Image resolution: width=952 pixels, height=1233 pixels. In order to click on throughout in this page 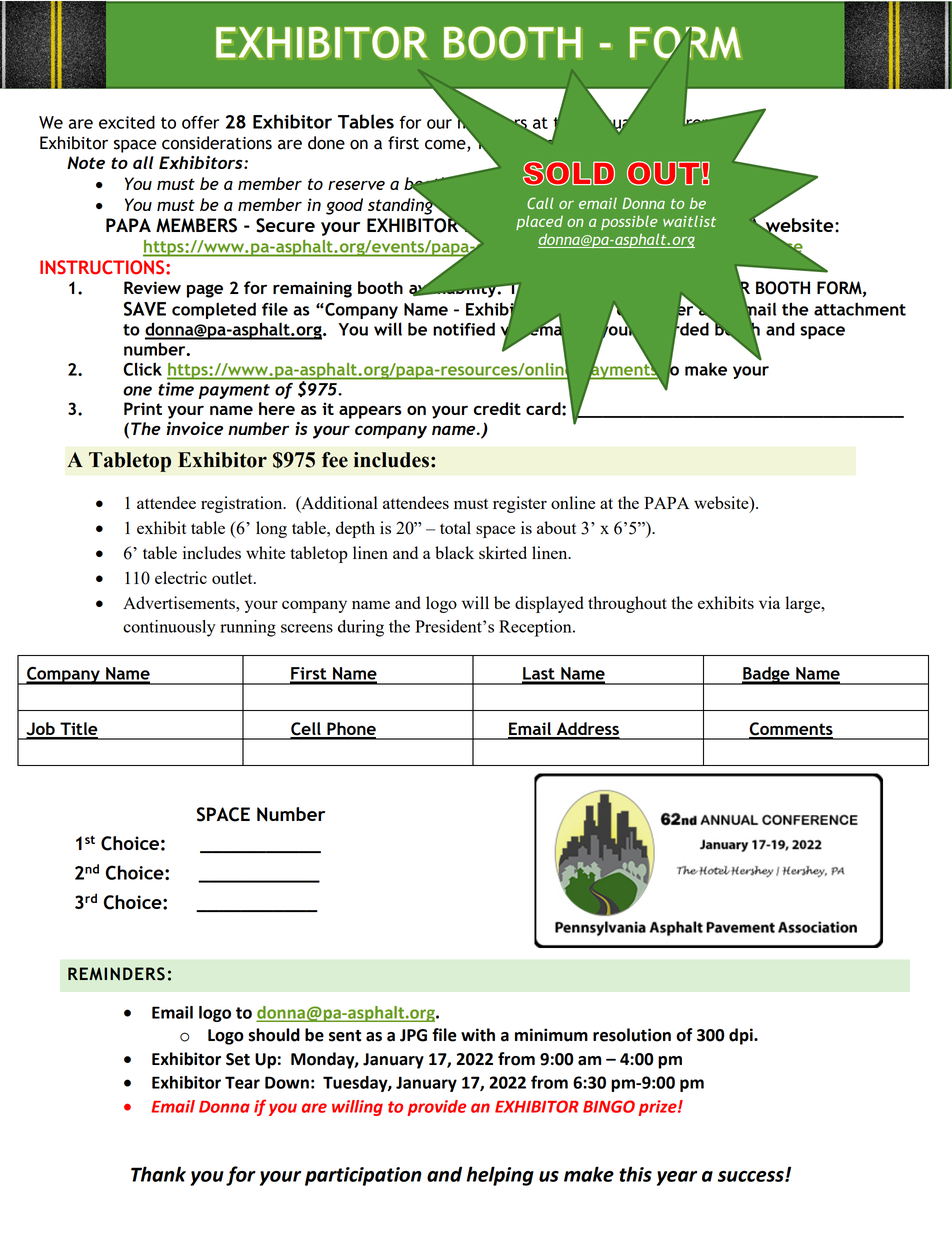, I will do `click(627, 604)`.
